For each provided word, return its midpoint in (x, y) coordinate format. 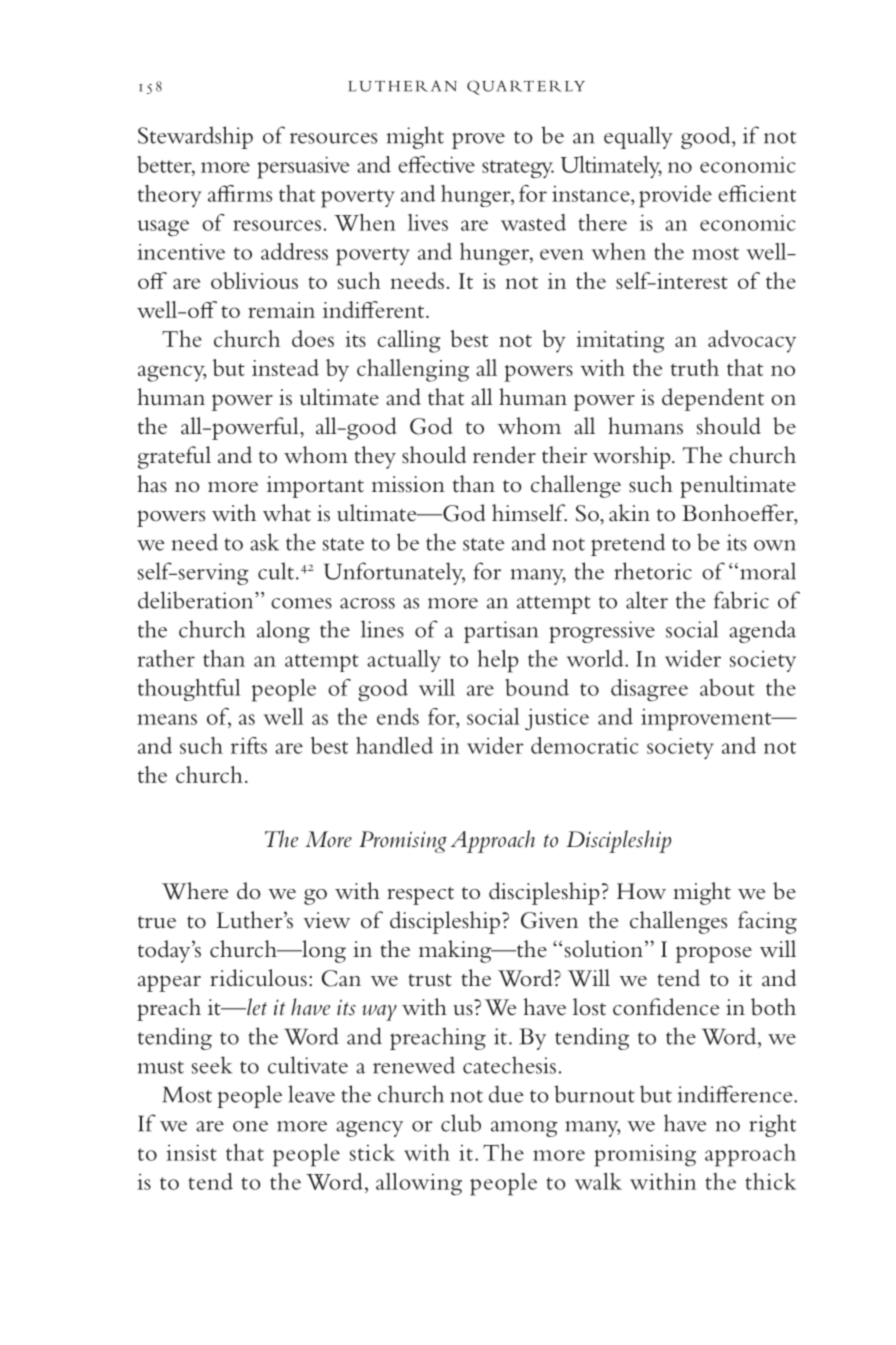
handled (394, 745)
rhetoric (653, 571)
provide (675, 196)
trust (430, 980)
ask (264, 542)
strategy (518, 169)
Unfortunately (394, 573)
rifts (249, 745)
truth (695, 367)
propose (714, 954)
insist (191, 1152)
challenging (413, 370)
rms (253, 196)
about (727, 687)
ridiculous (258, 978)
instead (285, 367)
